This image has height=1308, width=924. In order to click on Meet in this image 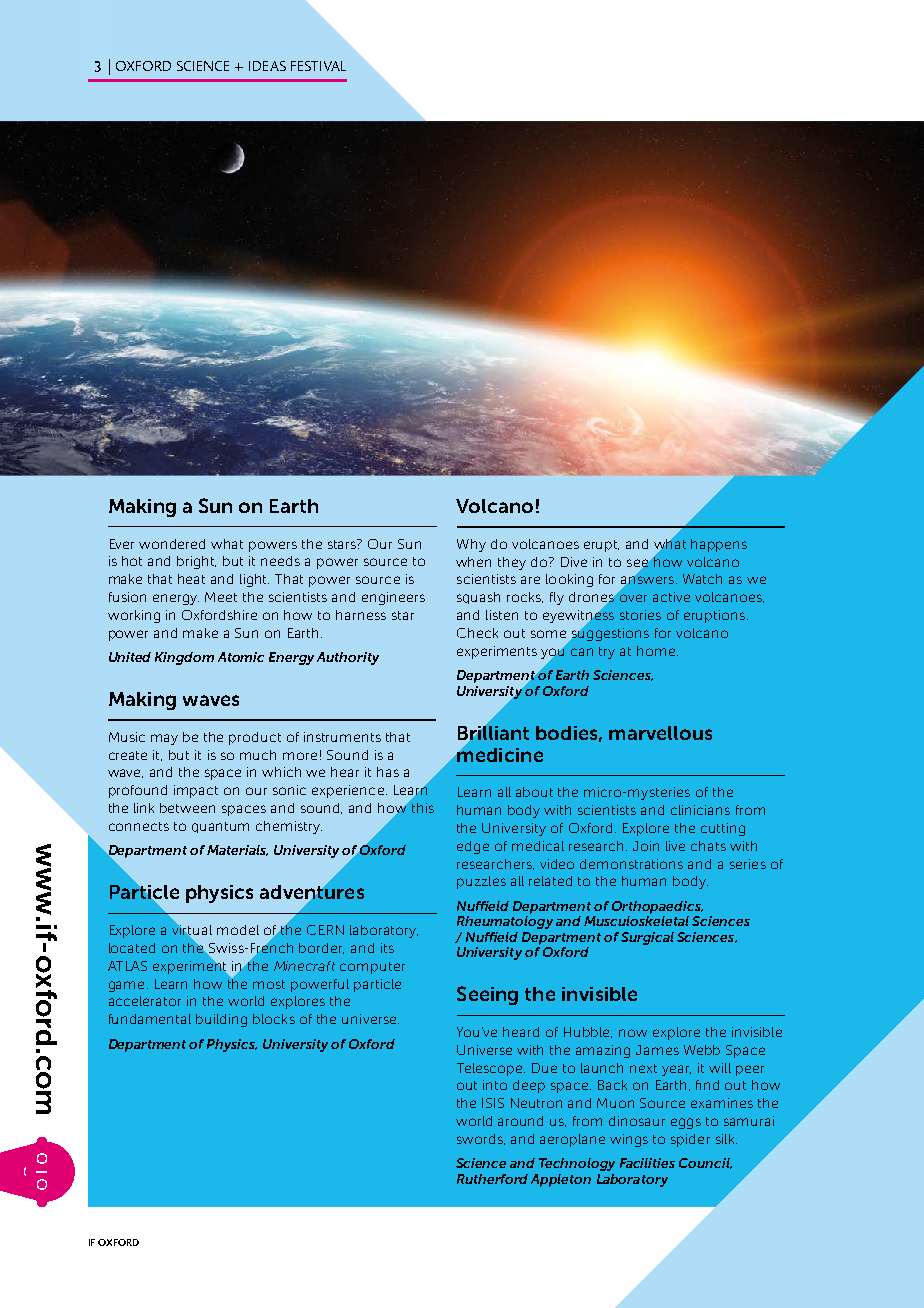, I will do `click(221, 597)`.
